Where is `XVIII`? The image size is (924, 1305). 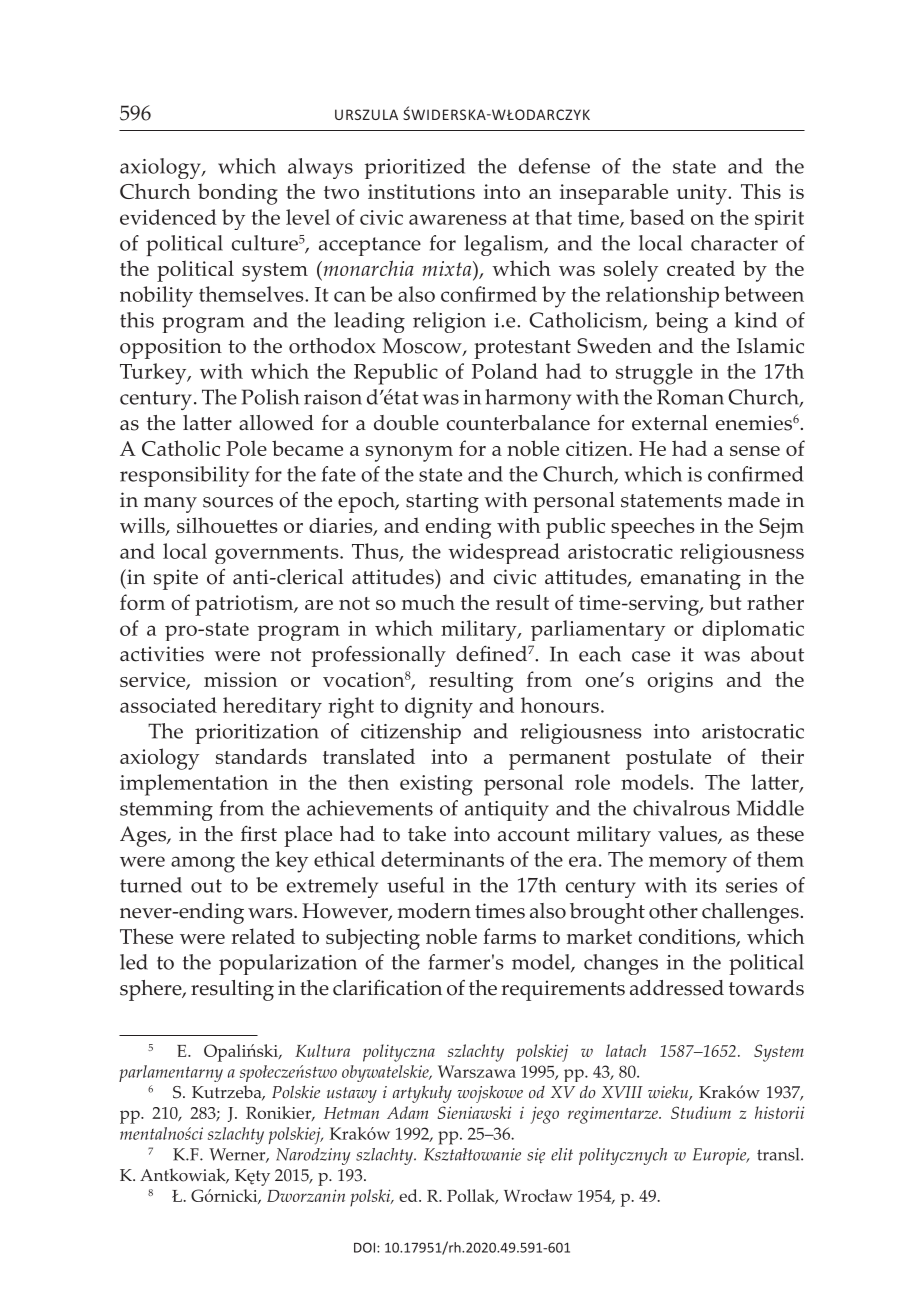 XVIII is located at coordinates (622, 1092).
